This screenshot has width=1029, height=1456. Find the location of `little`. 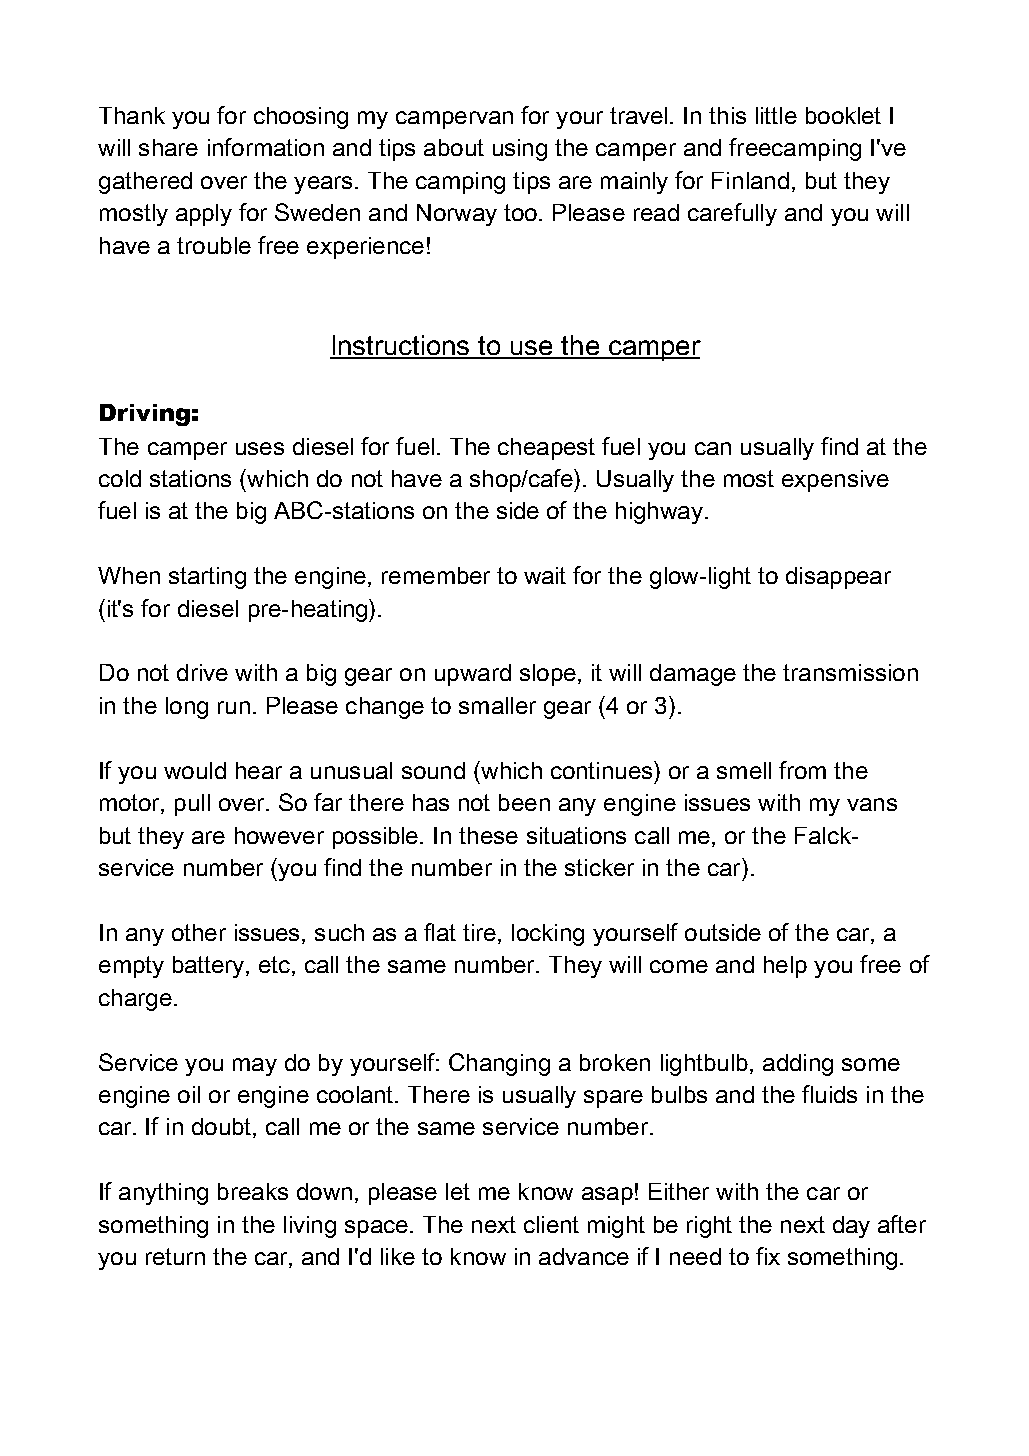

little is located at coordinates (776, 115).
